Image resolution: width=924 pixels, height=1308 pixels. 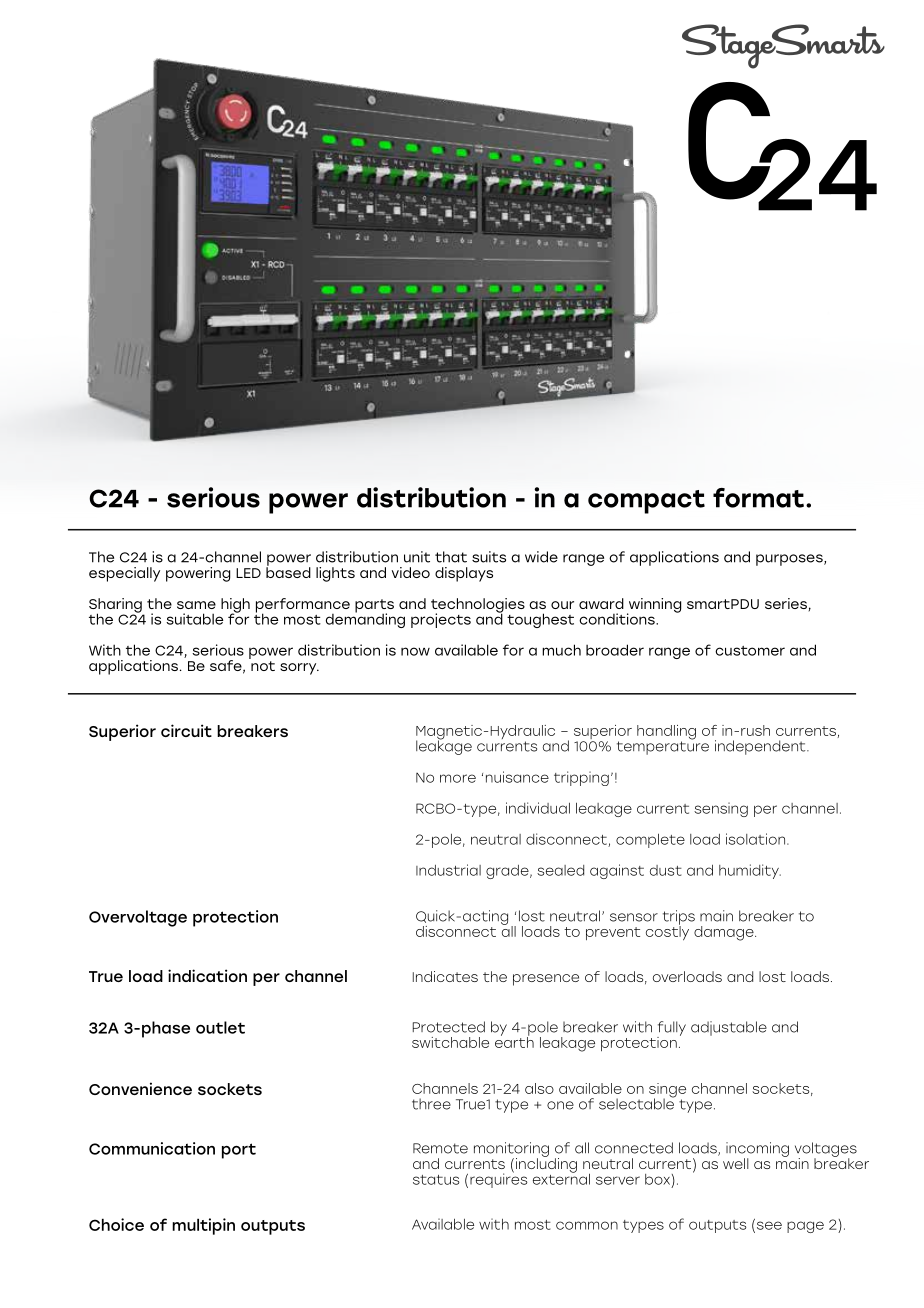 I want to click on Indicates, so click(x=445, y=976).
